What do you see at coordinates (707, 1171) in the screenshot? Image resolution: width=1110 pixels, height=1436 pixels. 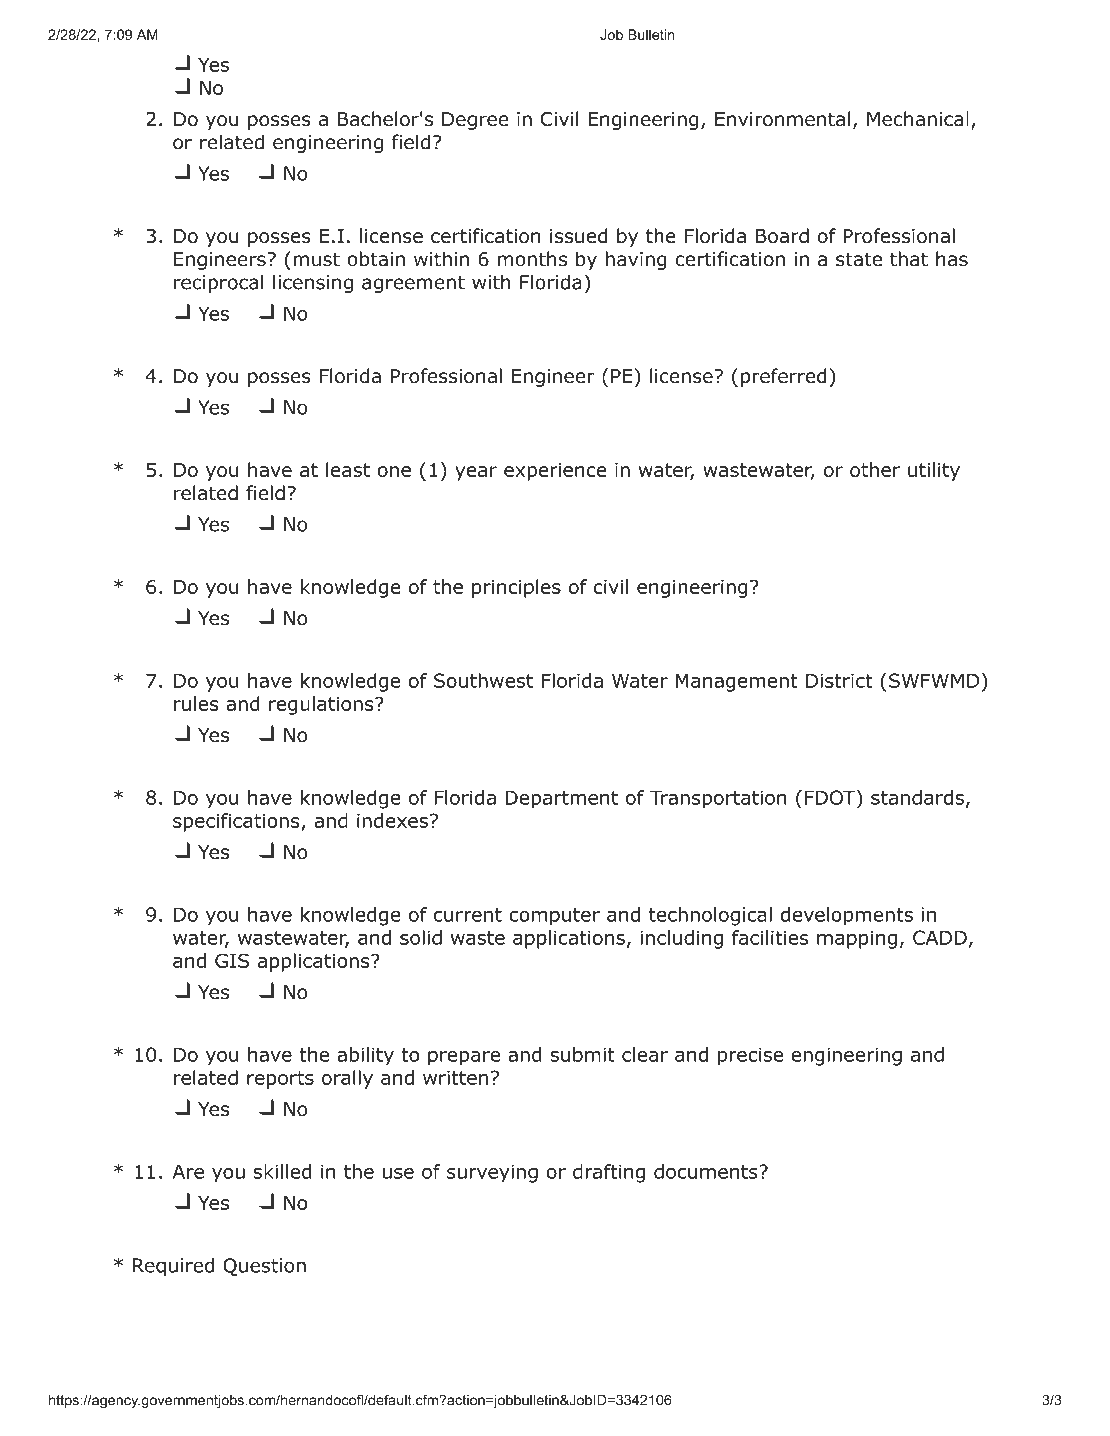 I see `documents` at bounding box center [707, 1171].
